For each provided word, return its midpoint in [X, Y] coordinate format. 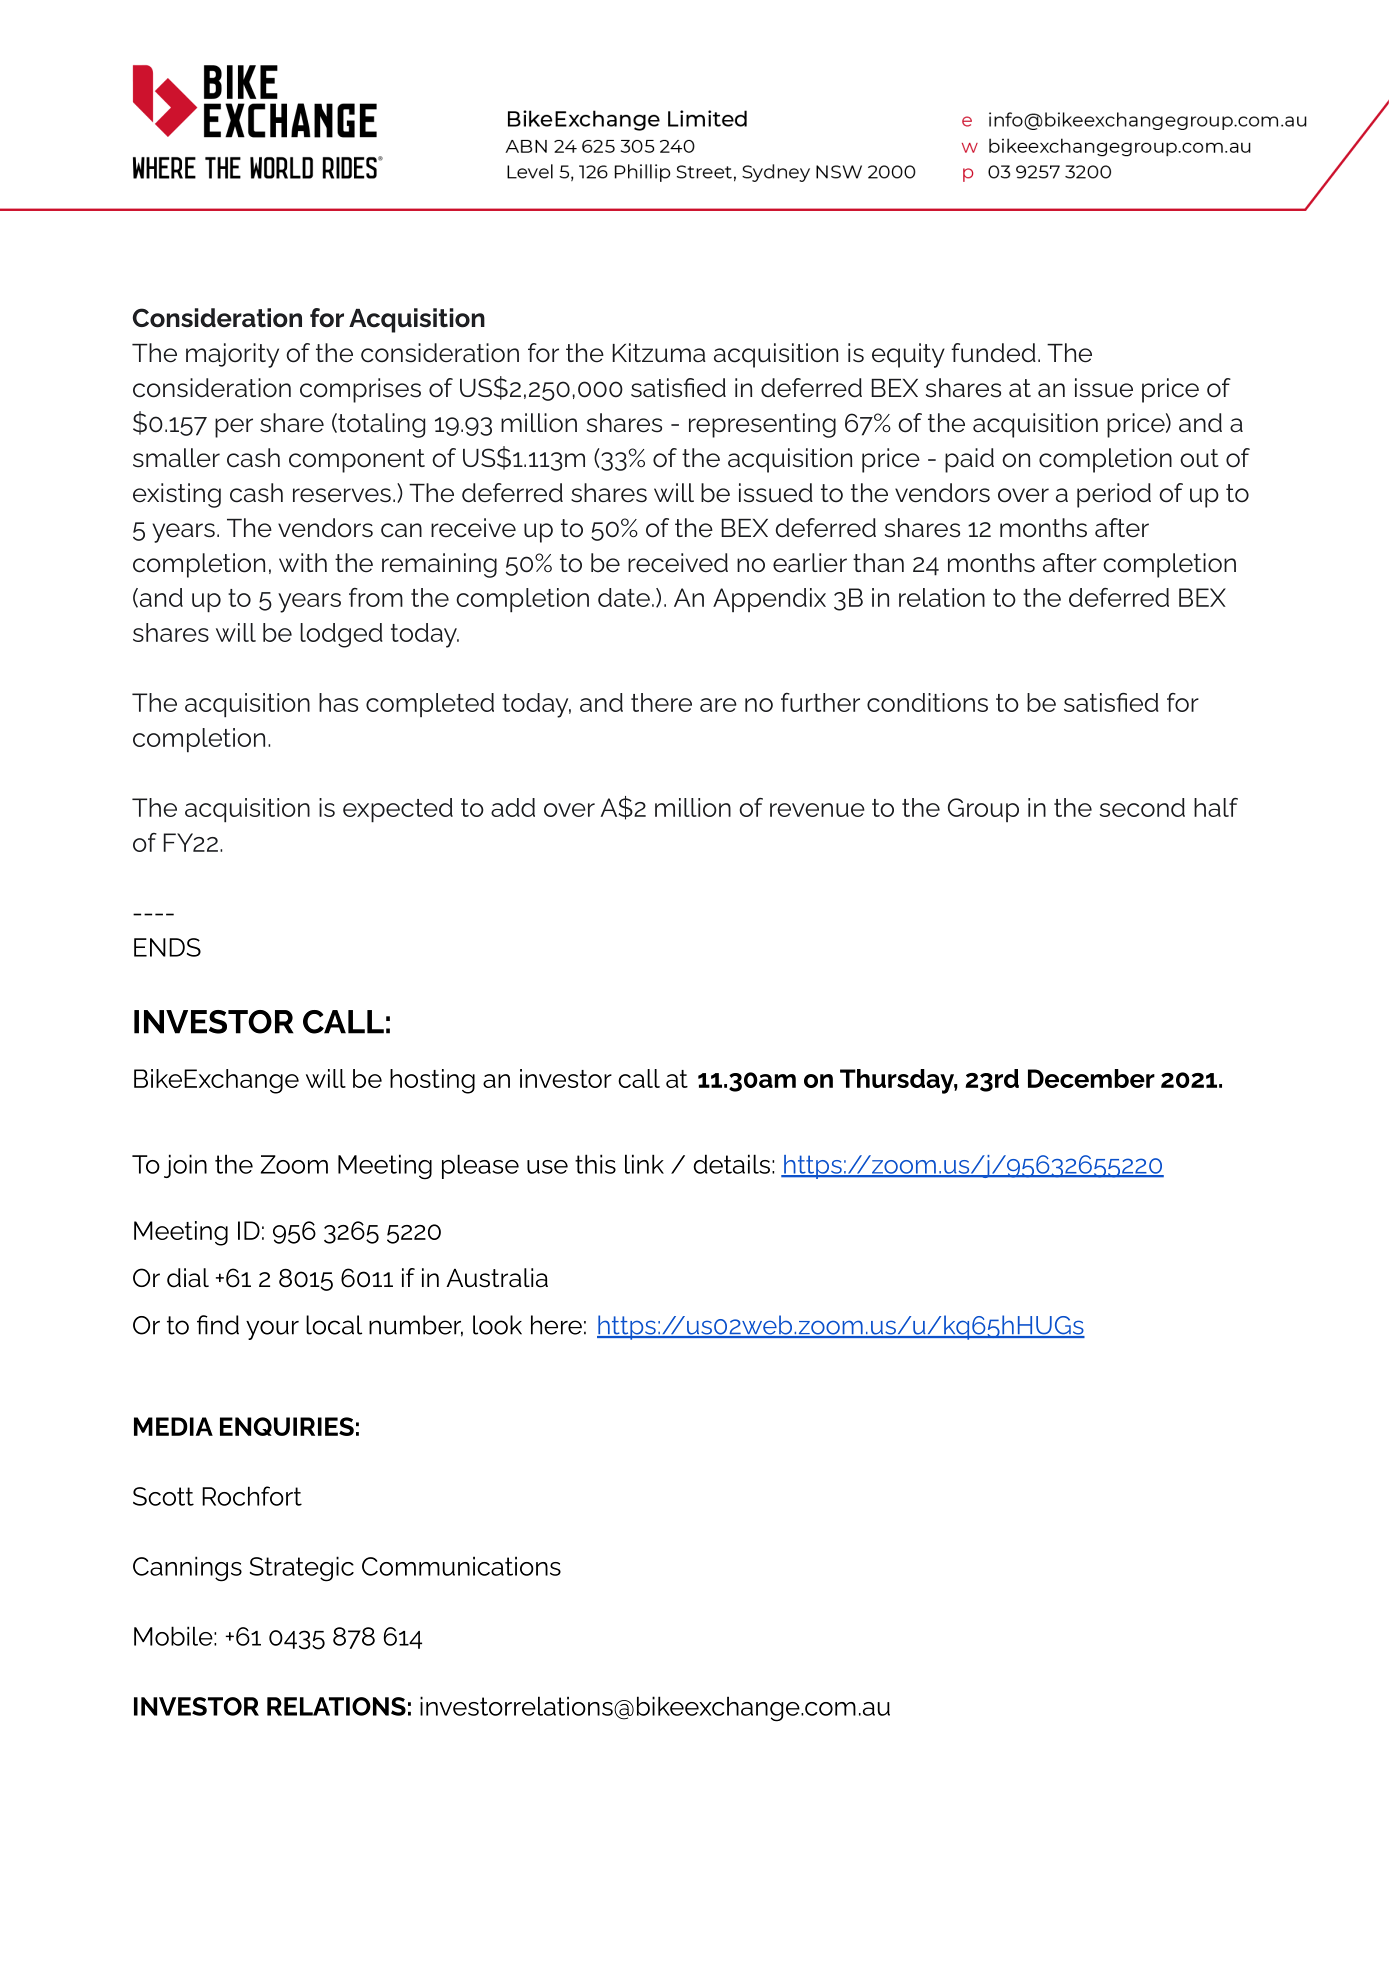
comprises [360, 390]
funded [993, 353]
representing [762, 425]
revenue [817, 810]
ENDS [167, 947]
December [1091, 1078]
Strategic [302, 1569]
